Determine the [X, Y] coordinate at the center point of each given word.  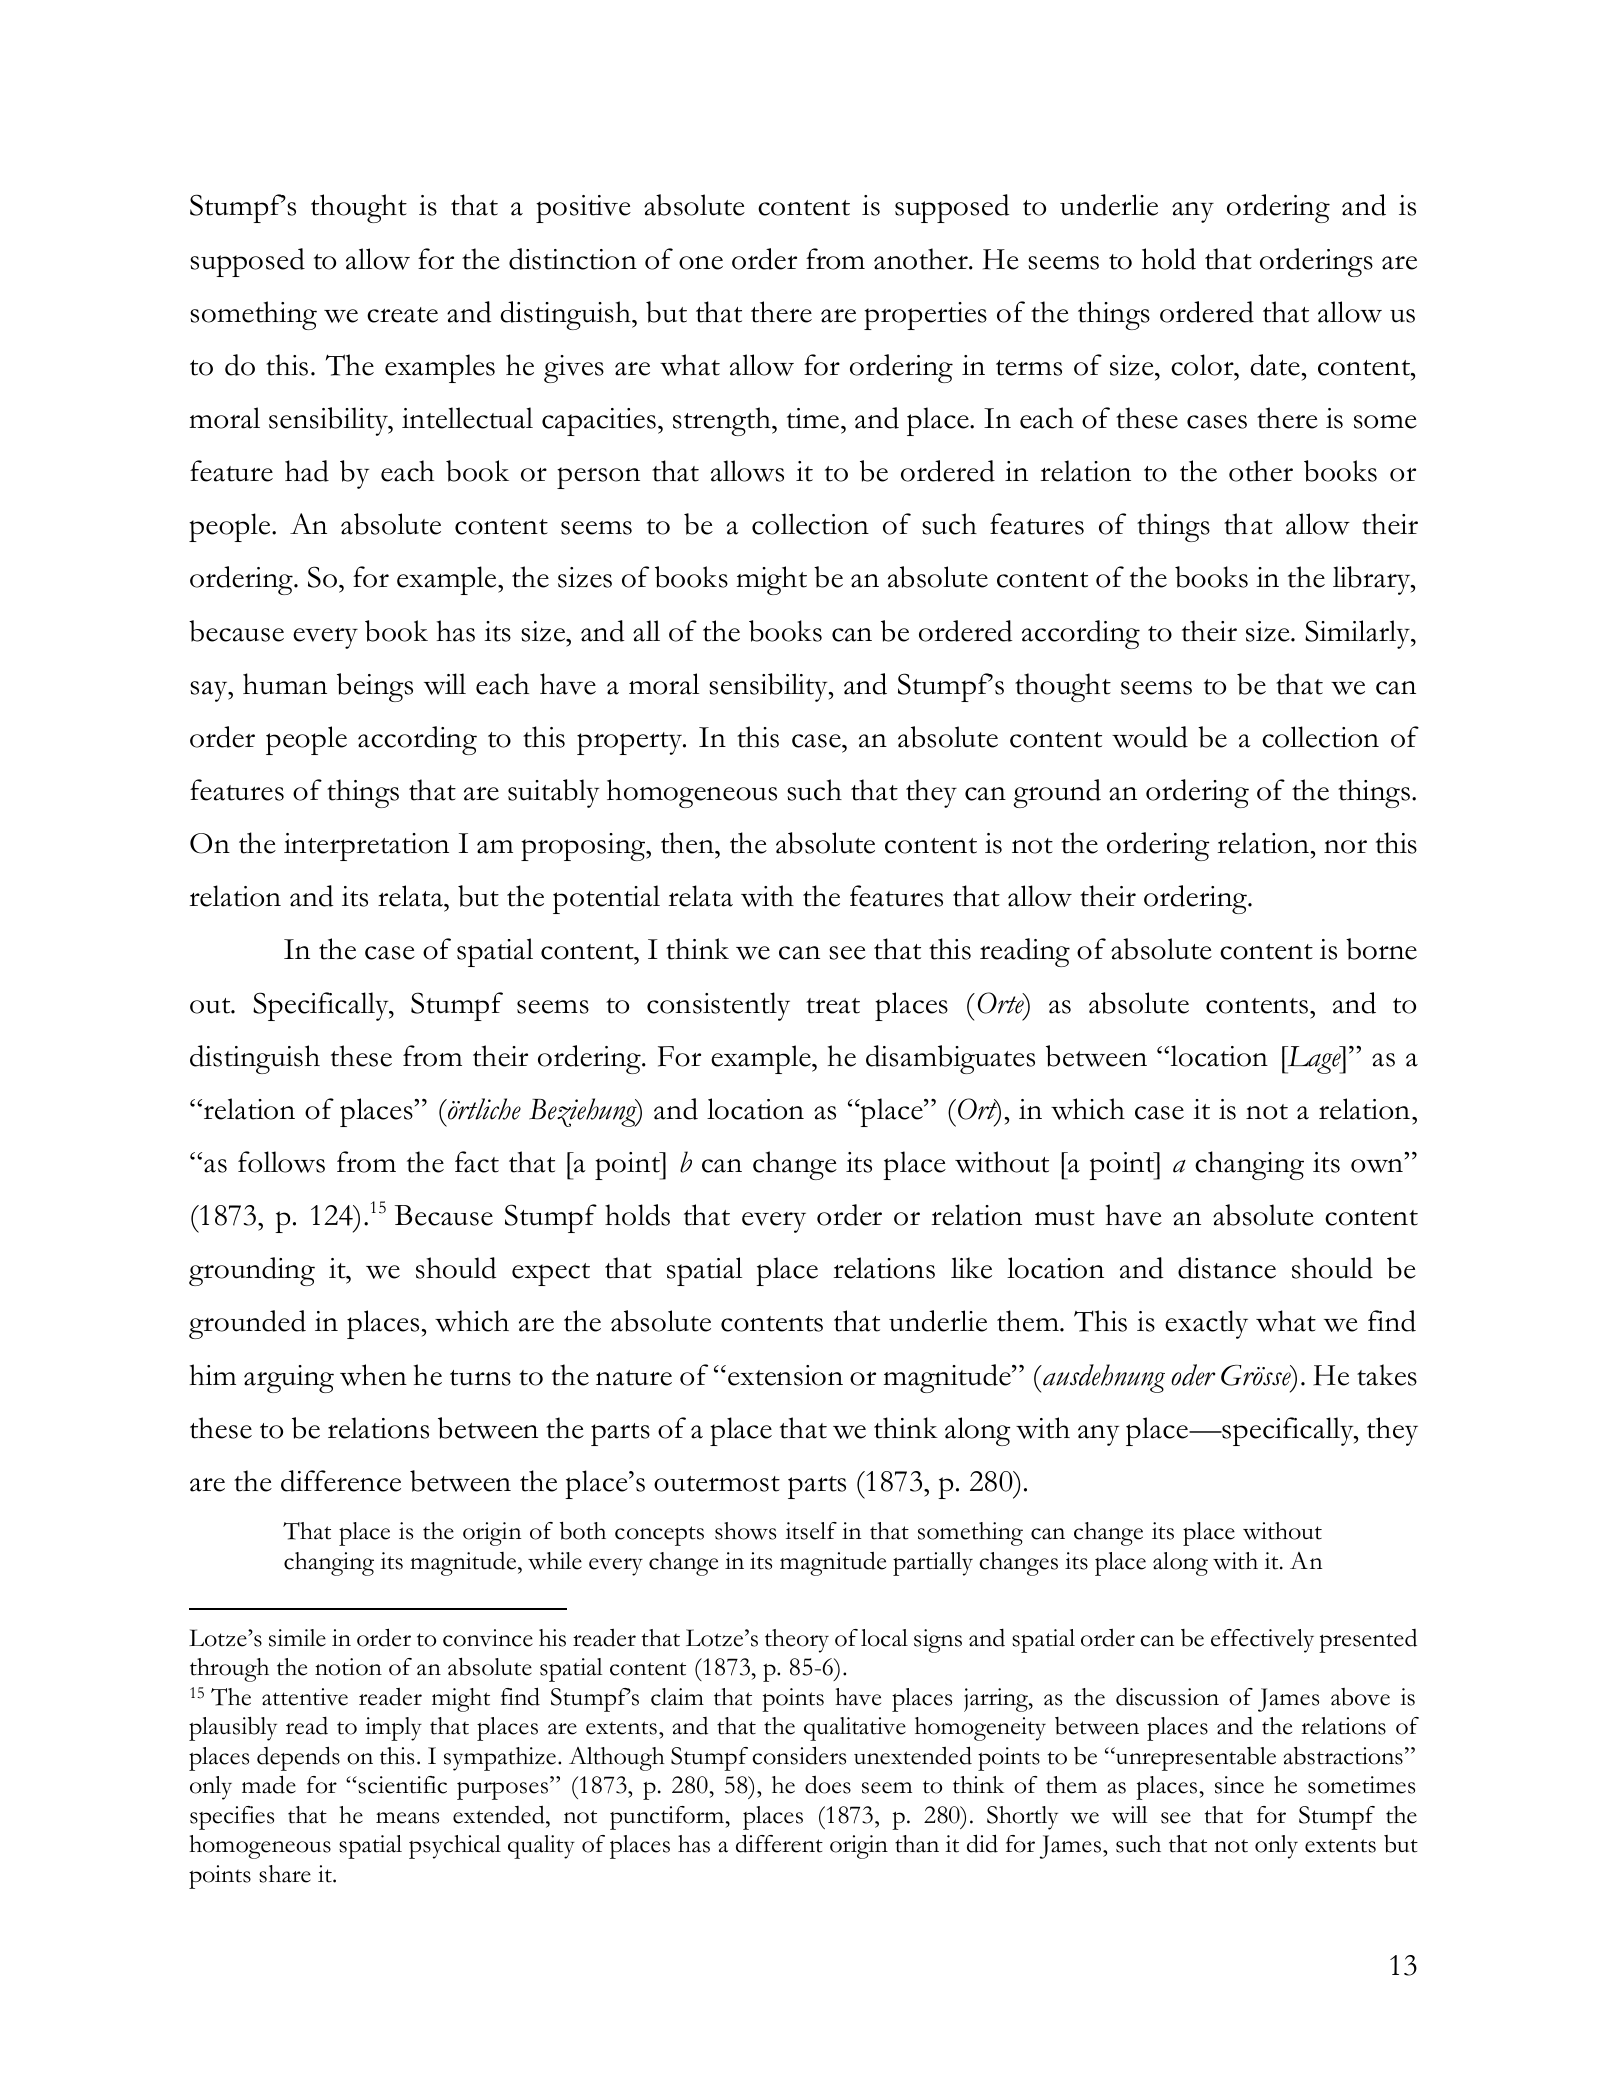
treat [833, 1006]
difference [341, 1481]
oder [1193, 1375]
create [402, 315]
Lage [1314, 1060]
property [631, 743]
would [1150, 737]
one [701, 263]
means [407, 1818]
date [1275, 365]
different [779, 1843]
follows [281, 1162]
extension [785, 1375]
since [1239, 1785]
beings [375, 687]
